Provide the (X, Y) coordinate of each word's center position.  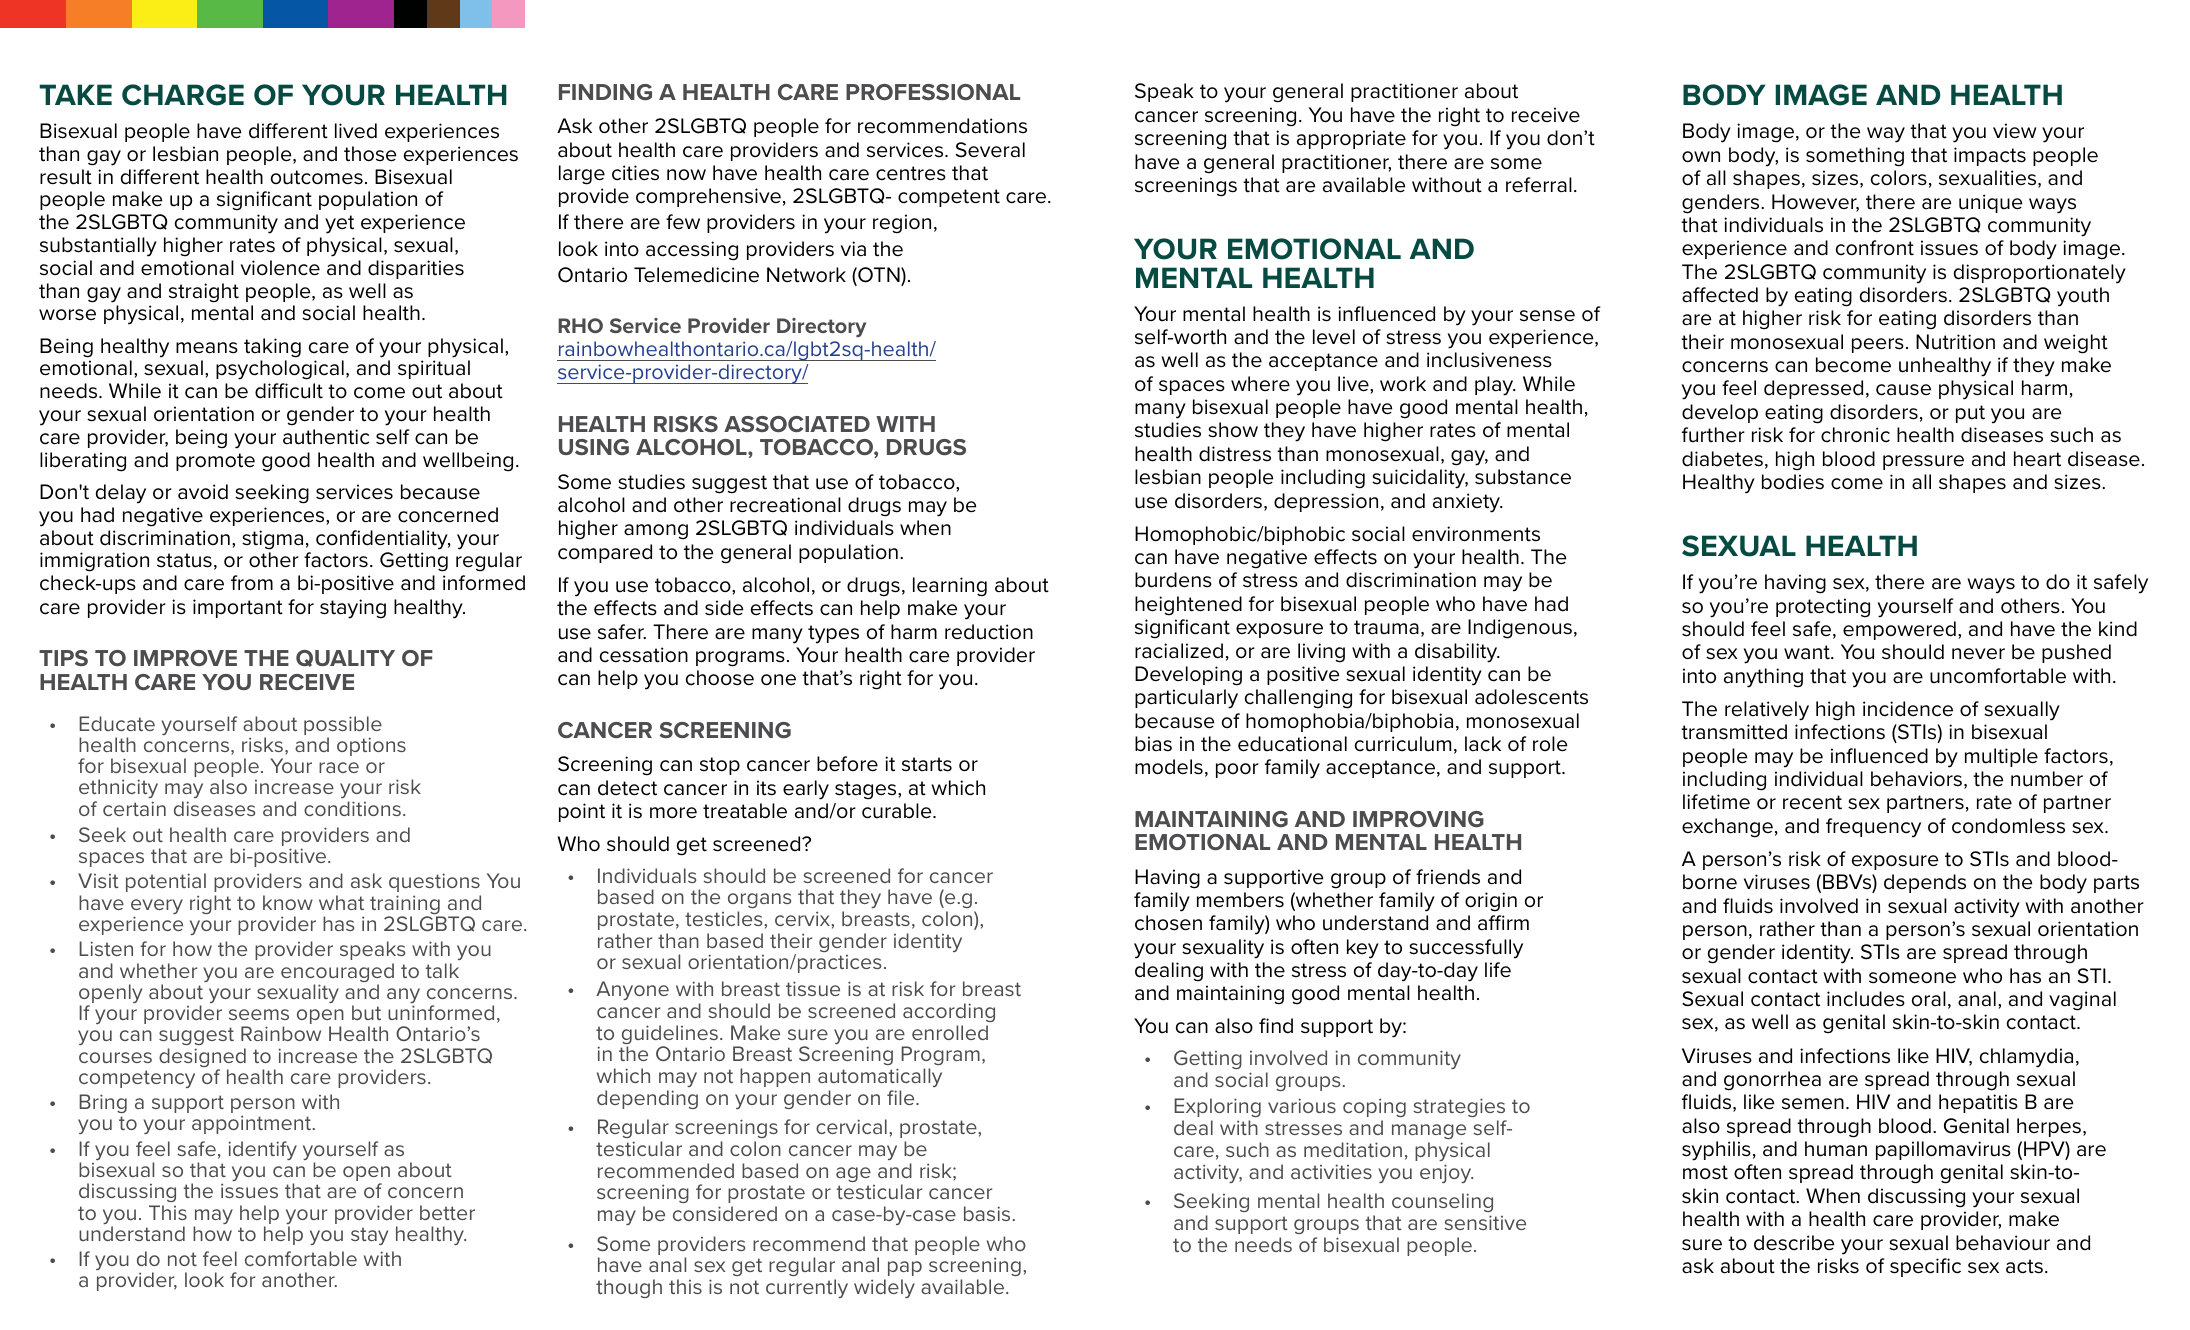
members (1240, 900)
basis (987, 1213)
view (2014, 131)
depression (1326, 502)
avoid (203, 492)
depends (1925, 883)
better (447, 1212)
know (288, 902)
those (370, 154)
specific (1925, 1267)
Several (990, 150)
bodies (1793, 482)
